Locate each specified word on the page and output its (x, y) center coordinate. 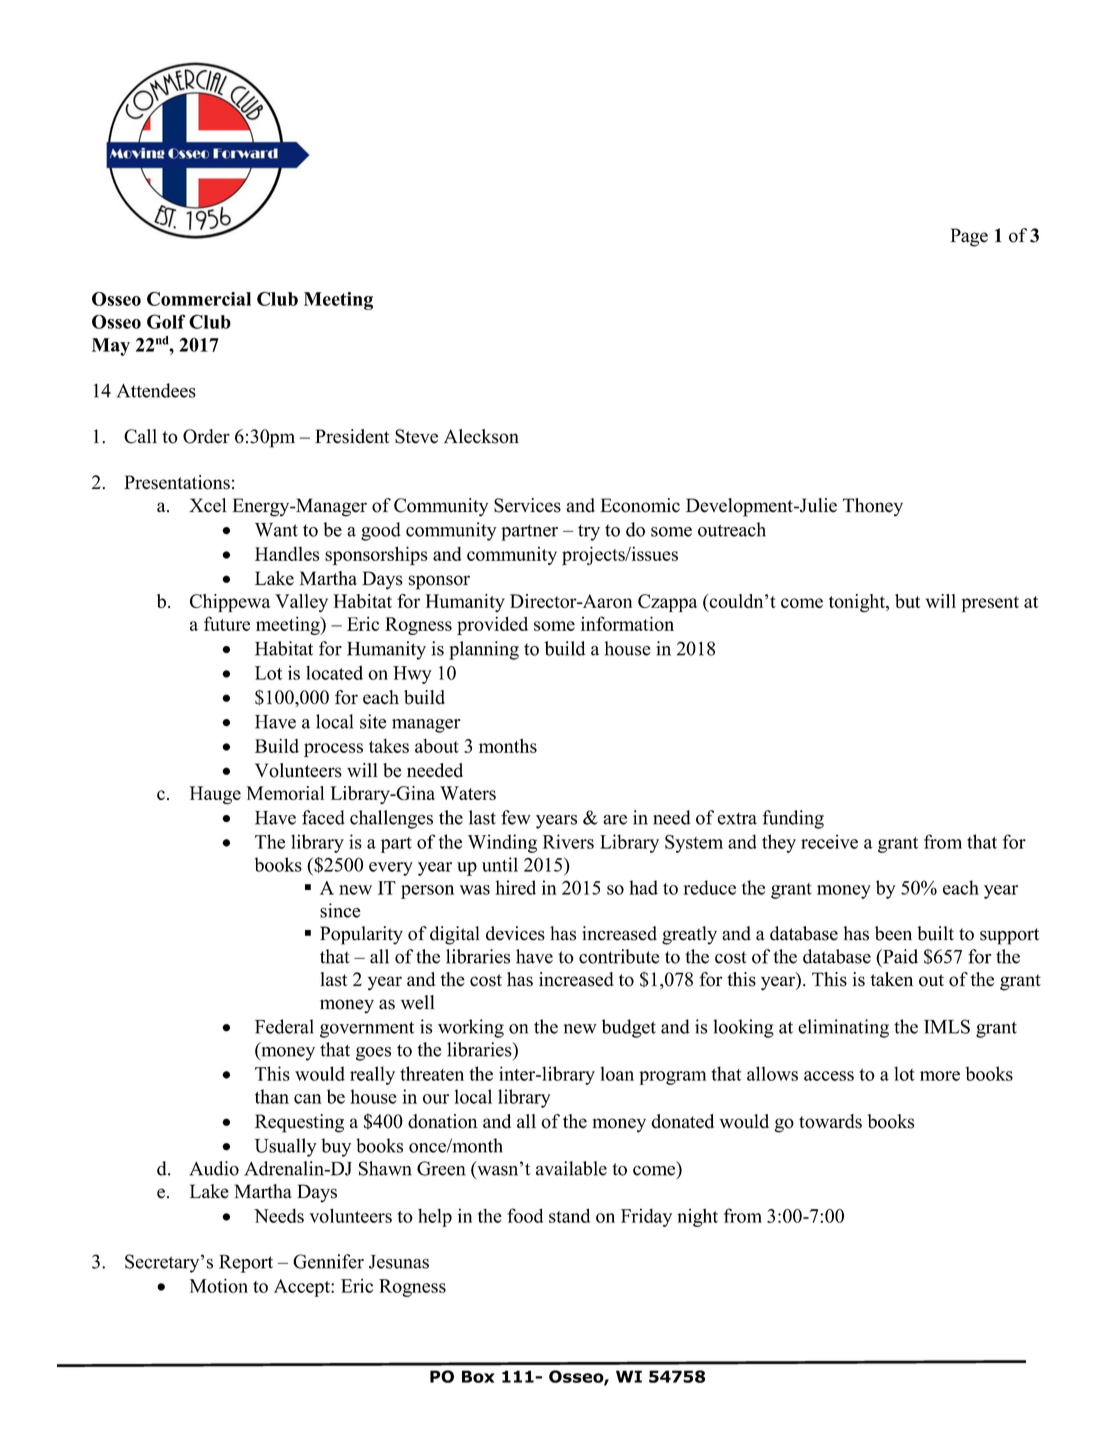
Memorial (285, 793)
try (589, 533)
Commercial (199, 299)
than (272, 1096)
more (940, 1076)
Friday (646, 1217)
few (516, 817)
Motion (218, 1285)
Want (276, 530)
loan (617, 1073)
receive (829, 841)
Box (478, 1376)
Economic (640, 505)
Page (969, 237)
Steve (416, 436)
